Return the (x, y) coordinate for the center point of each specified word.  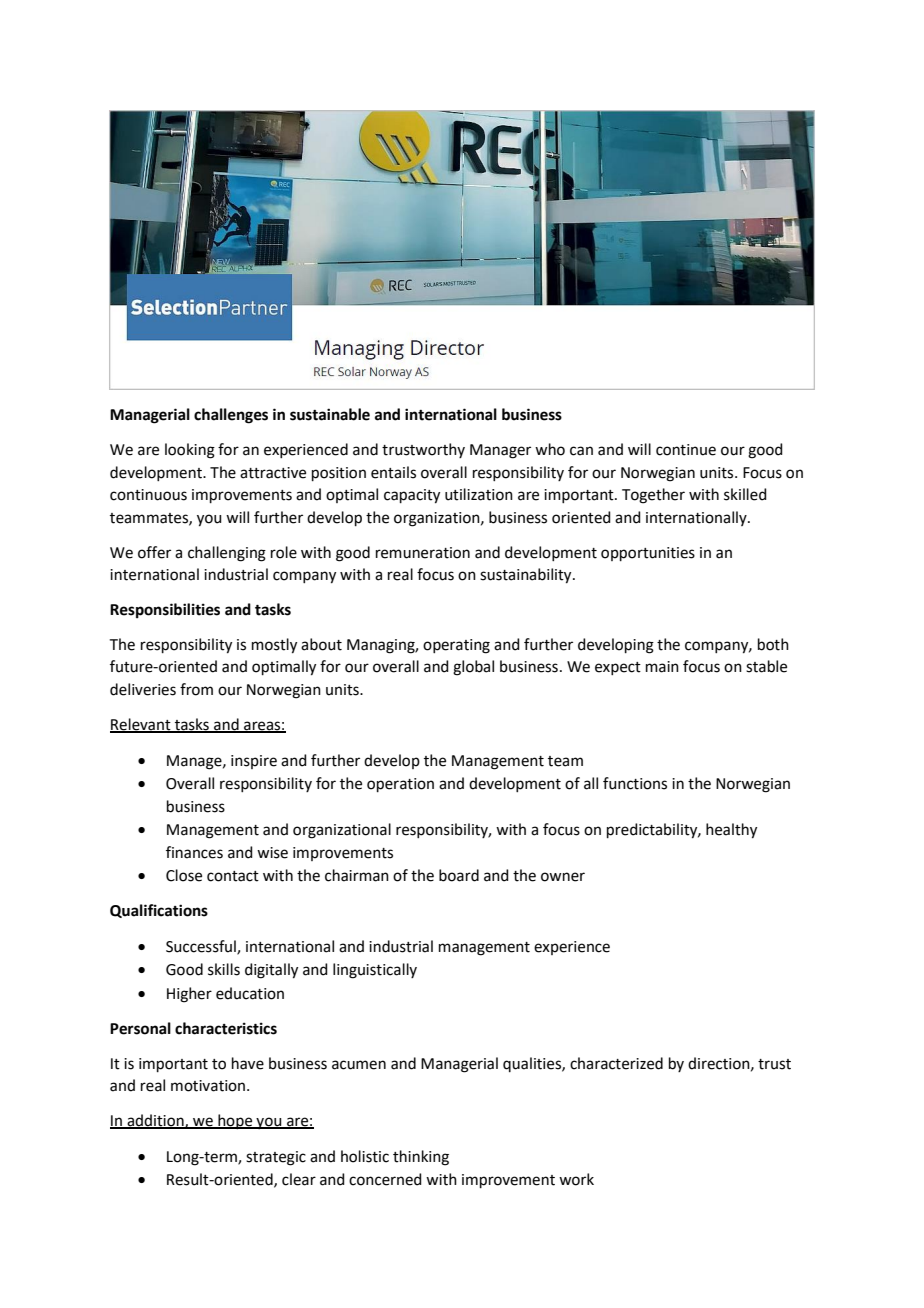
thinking (421, 1158)
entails (393, 472)
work (576, 1179)
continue (686, 450)
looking (190, 451)
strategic (276, 1158)
